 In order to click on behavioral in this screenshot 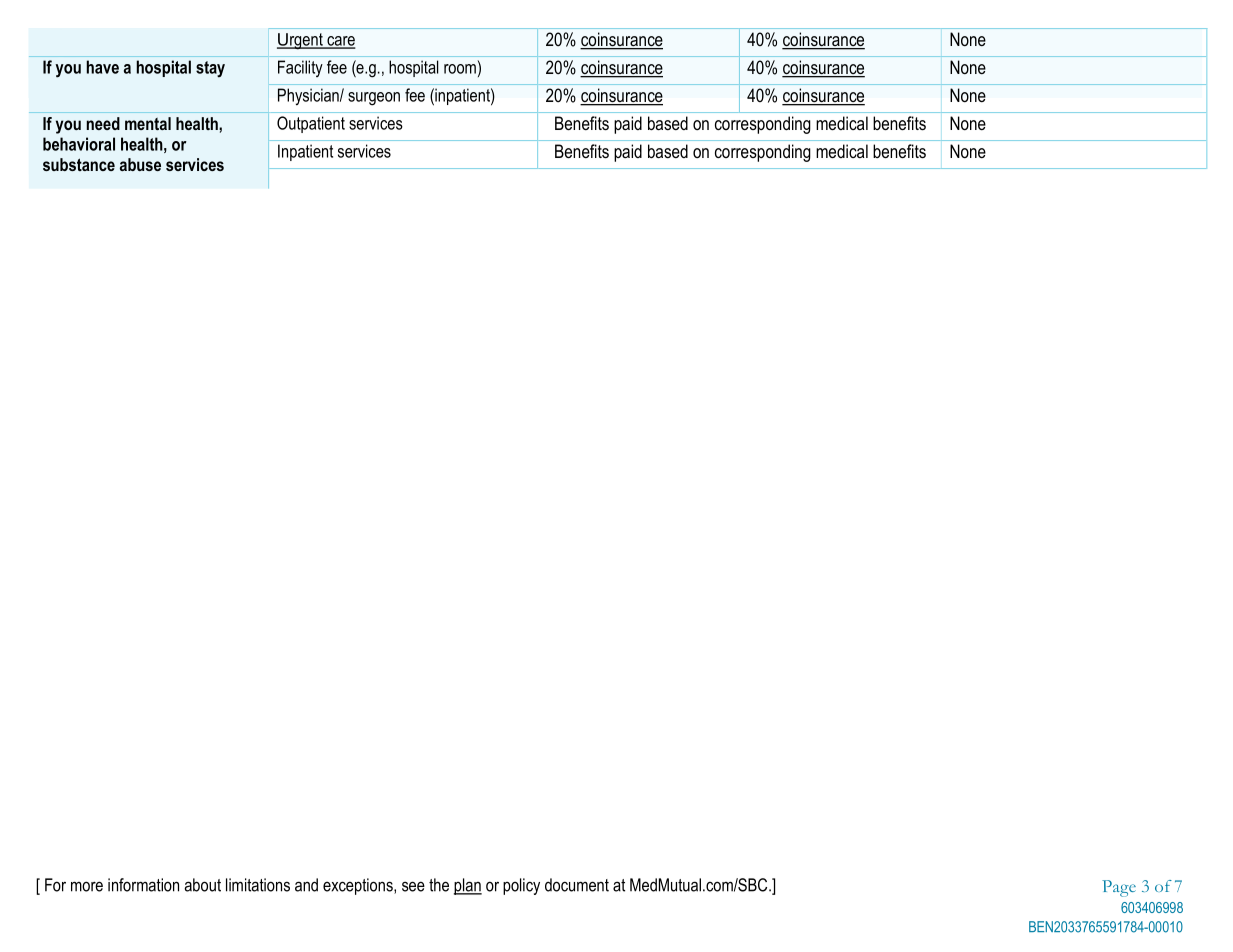, I will do `click(79, 144)`.
